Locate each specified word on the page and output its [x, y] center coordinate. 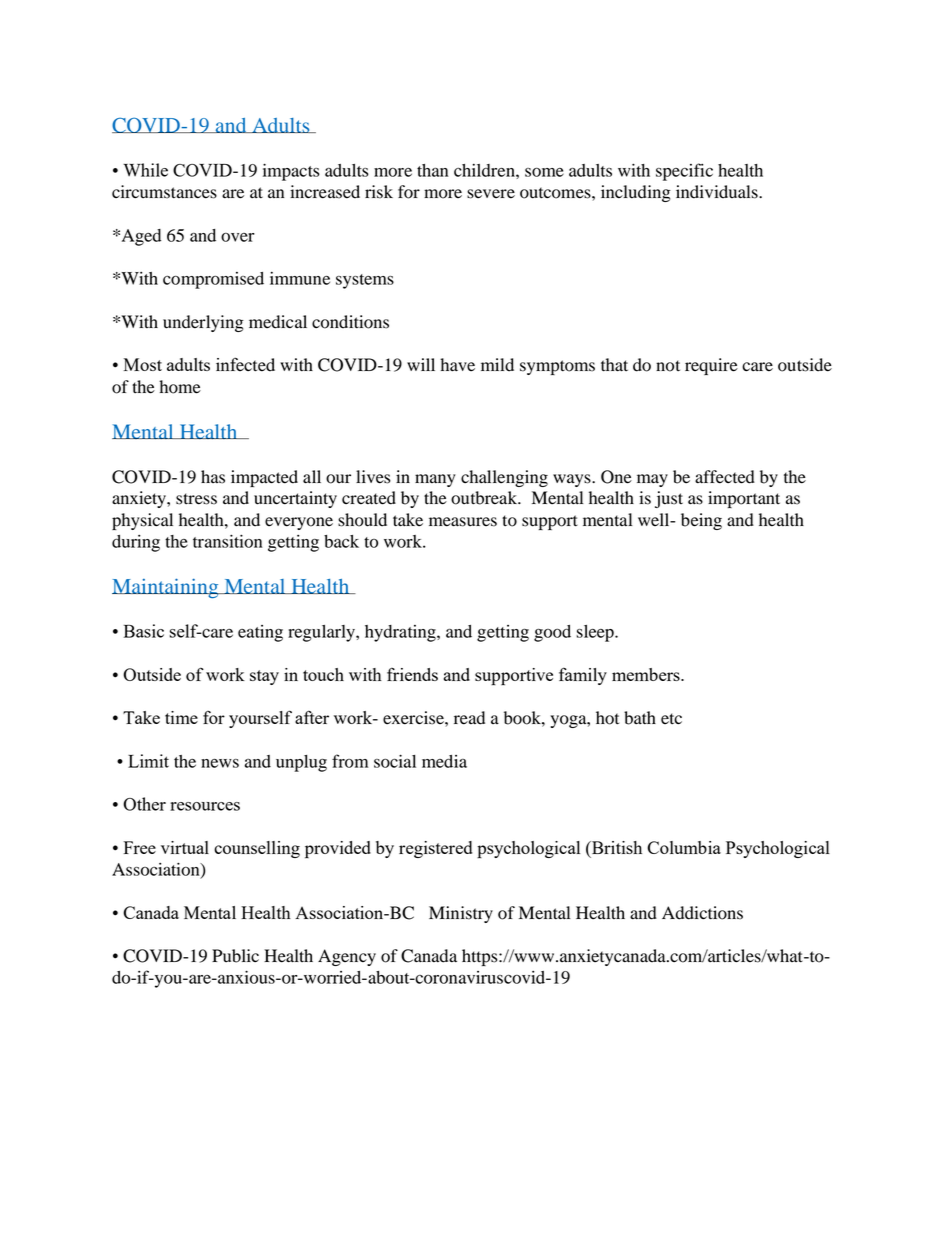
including [636, 193]
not [668, 366]
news [220, 763]
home [180, 387]
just [669, 499]
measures [463, 522]
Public [235, 956]
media [444, 761]
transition [227, 541]
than [432, 170]
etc [671, 719]
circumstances [164, 192]
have [457, 365]
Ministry [461, 914]
